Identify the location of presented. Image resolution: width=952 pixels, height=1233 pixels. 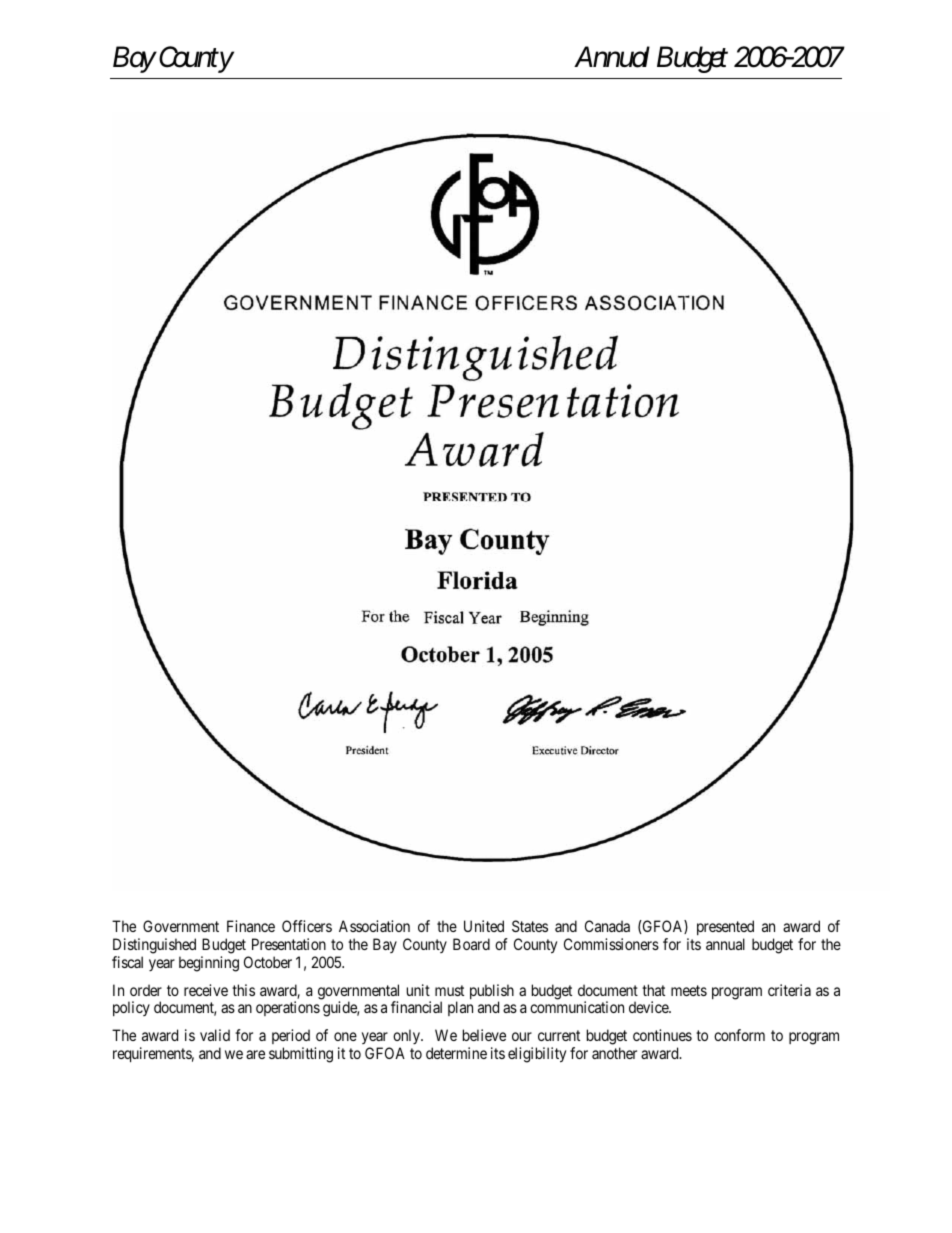
(725, 929).
